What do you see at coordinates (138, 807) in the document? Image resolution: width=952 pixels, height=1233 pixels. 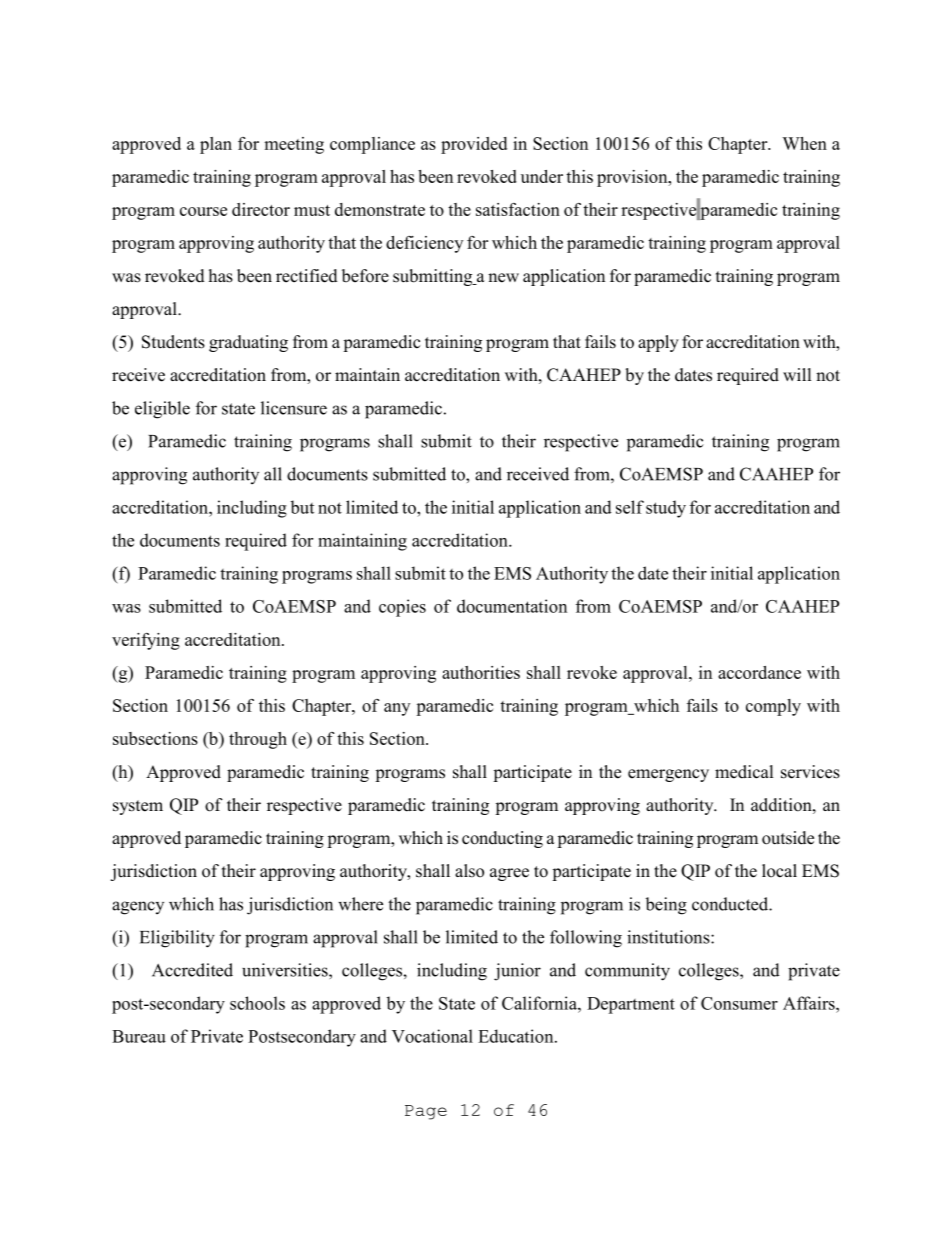 I see `system` at bounding box center [138, 807].
